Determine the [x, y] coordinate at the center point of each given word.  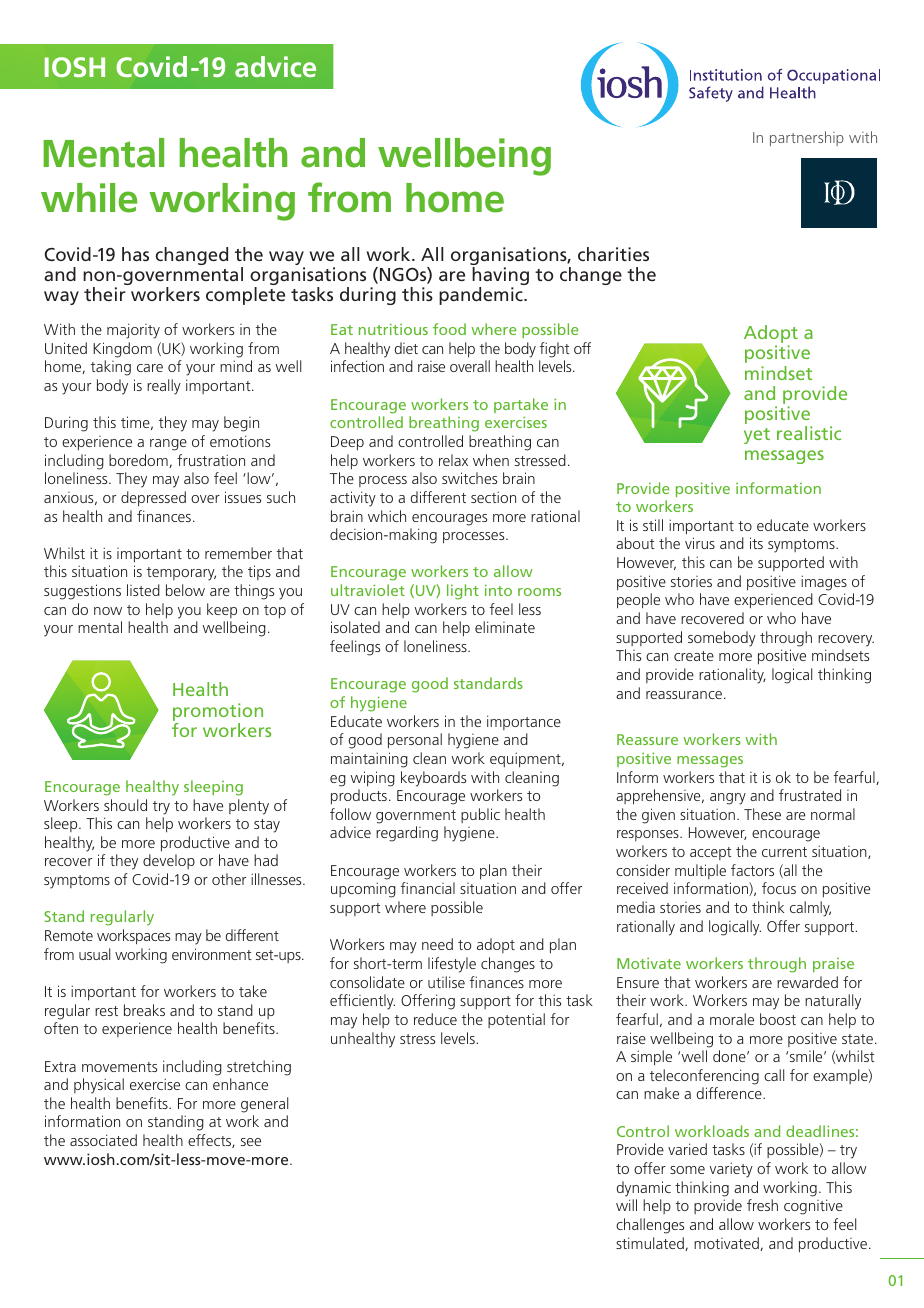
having [500, 277]
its [756, 543]
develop [169, 861]
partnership [807, 138]
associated [103, 1140]
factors [752, 870]
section [493, 497]
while [89, 198]
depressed [153, 499]
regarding [407, 834]
